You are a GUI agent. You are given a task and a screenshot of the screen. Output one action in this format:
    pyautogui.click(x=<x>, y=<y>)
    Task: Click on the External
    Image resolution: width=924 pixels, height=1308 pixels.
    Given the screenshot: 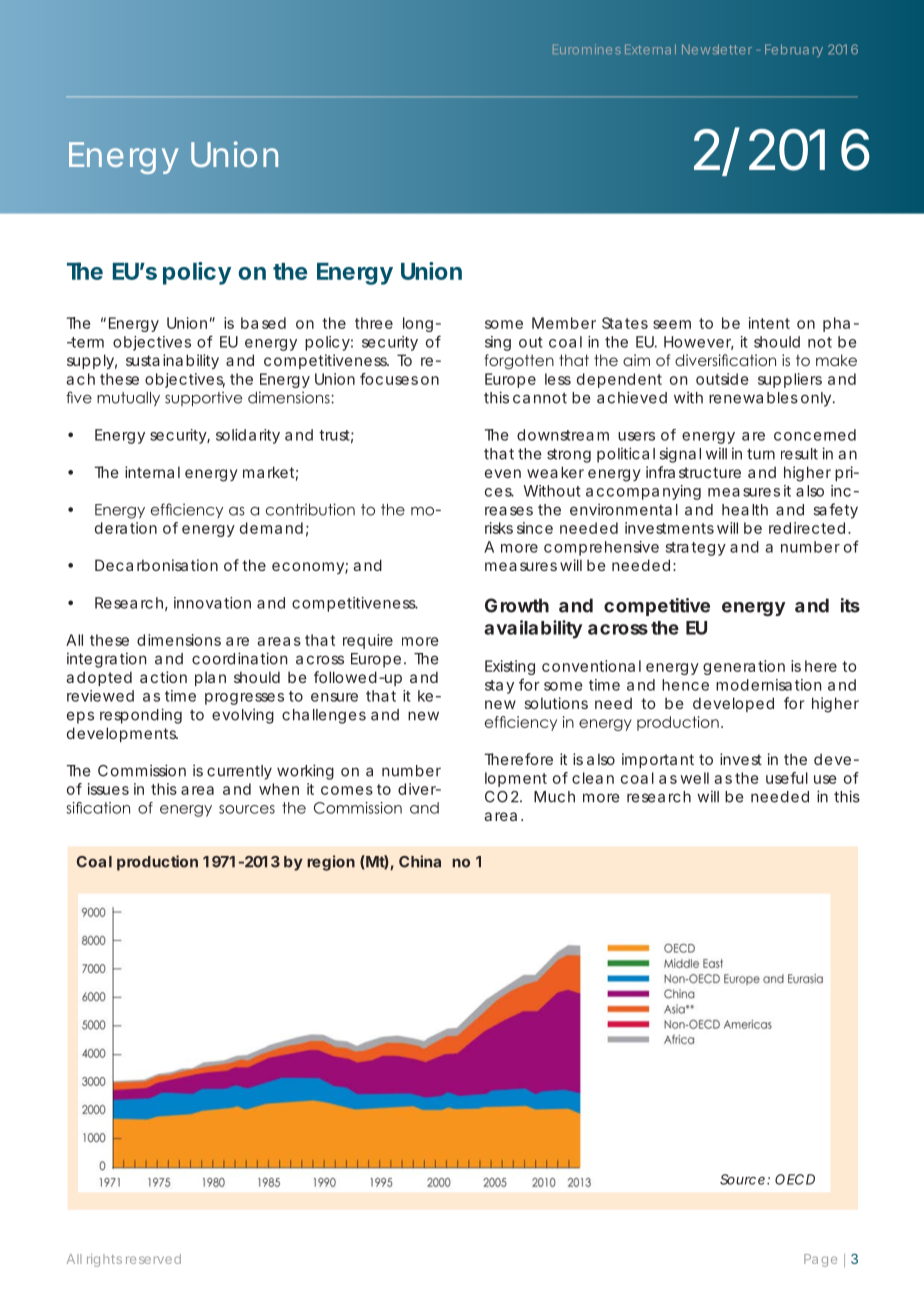 What is the action you would take?
    pyautogui.click(x=650, y=49)
